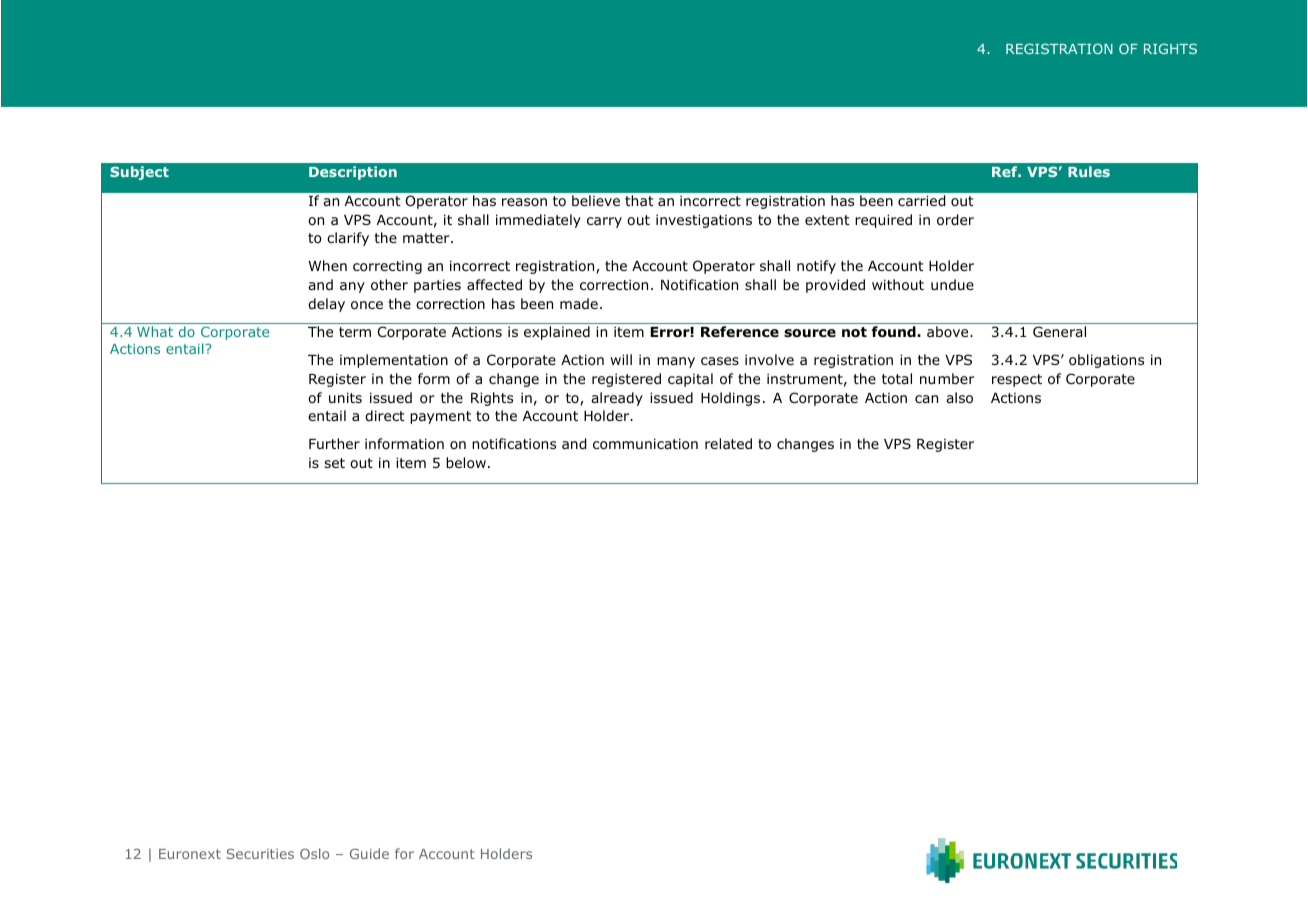 The image size is (1308, 924). What do you see at coordinates (955, 220) in the page?
I see `order` at bounding box center [955, 220].
